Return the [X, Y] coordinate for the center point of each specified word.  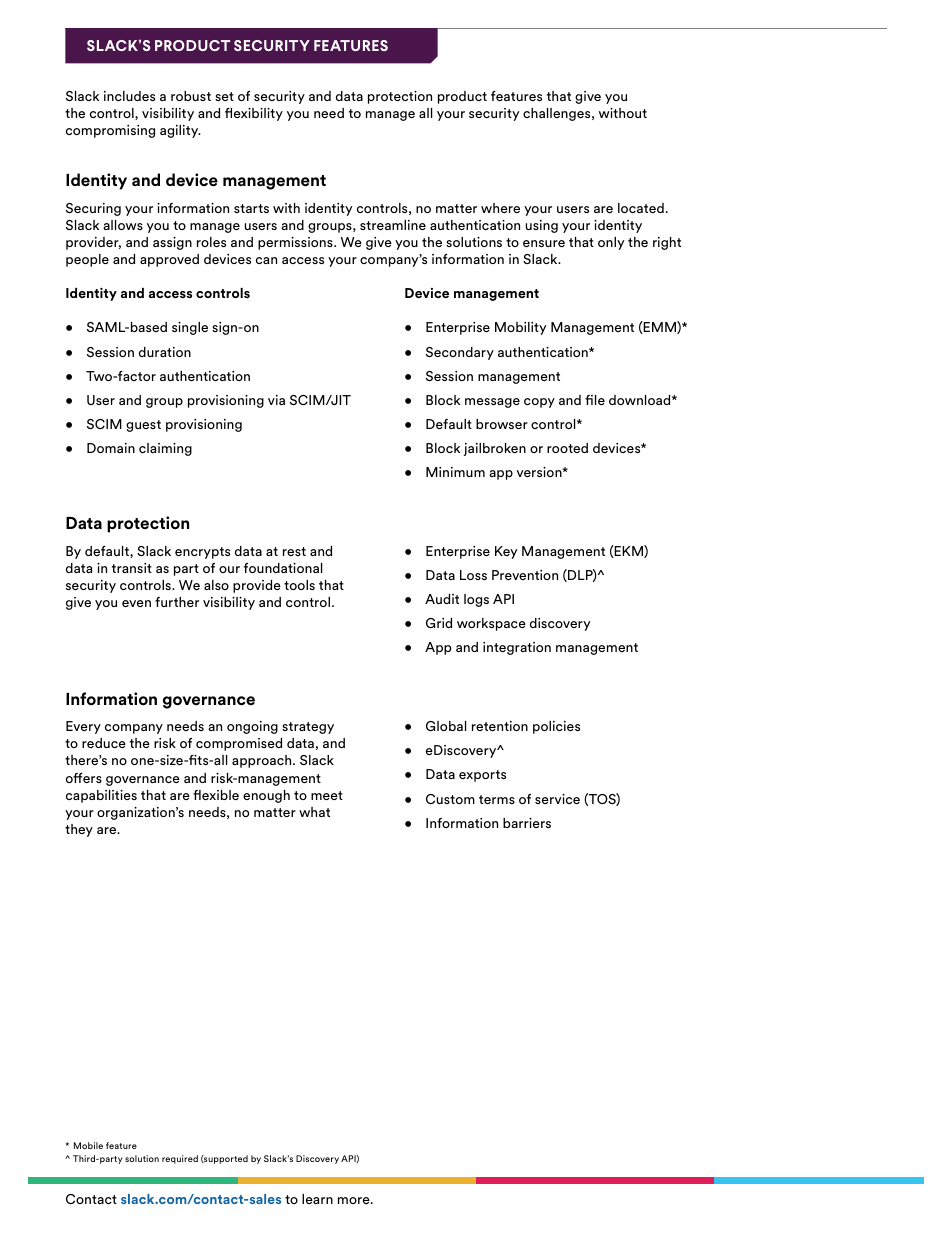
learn [317, 1199]
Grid [439, 623]
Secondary [460, 353]
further [177, 602]
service [557, 799]
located [641, 208]
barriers [527, 823]
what [314, 812]
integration [517, 648]
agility [180, 131]
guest [143, 426]
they [79, 830]
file [595, 400]
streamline [393, 225]
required [180, 1159]
